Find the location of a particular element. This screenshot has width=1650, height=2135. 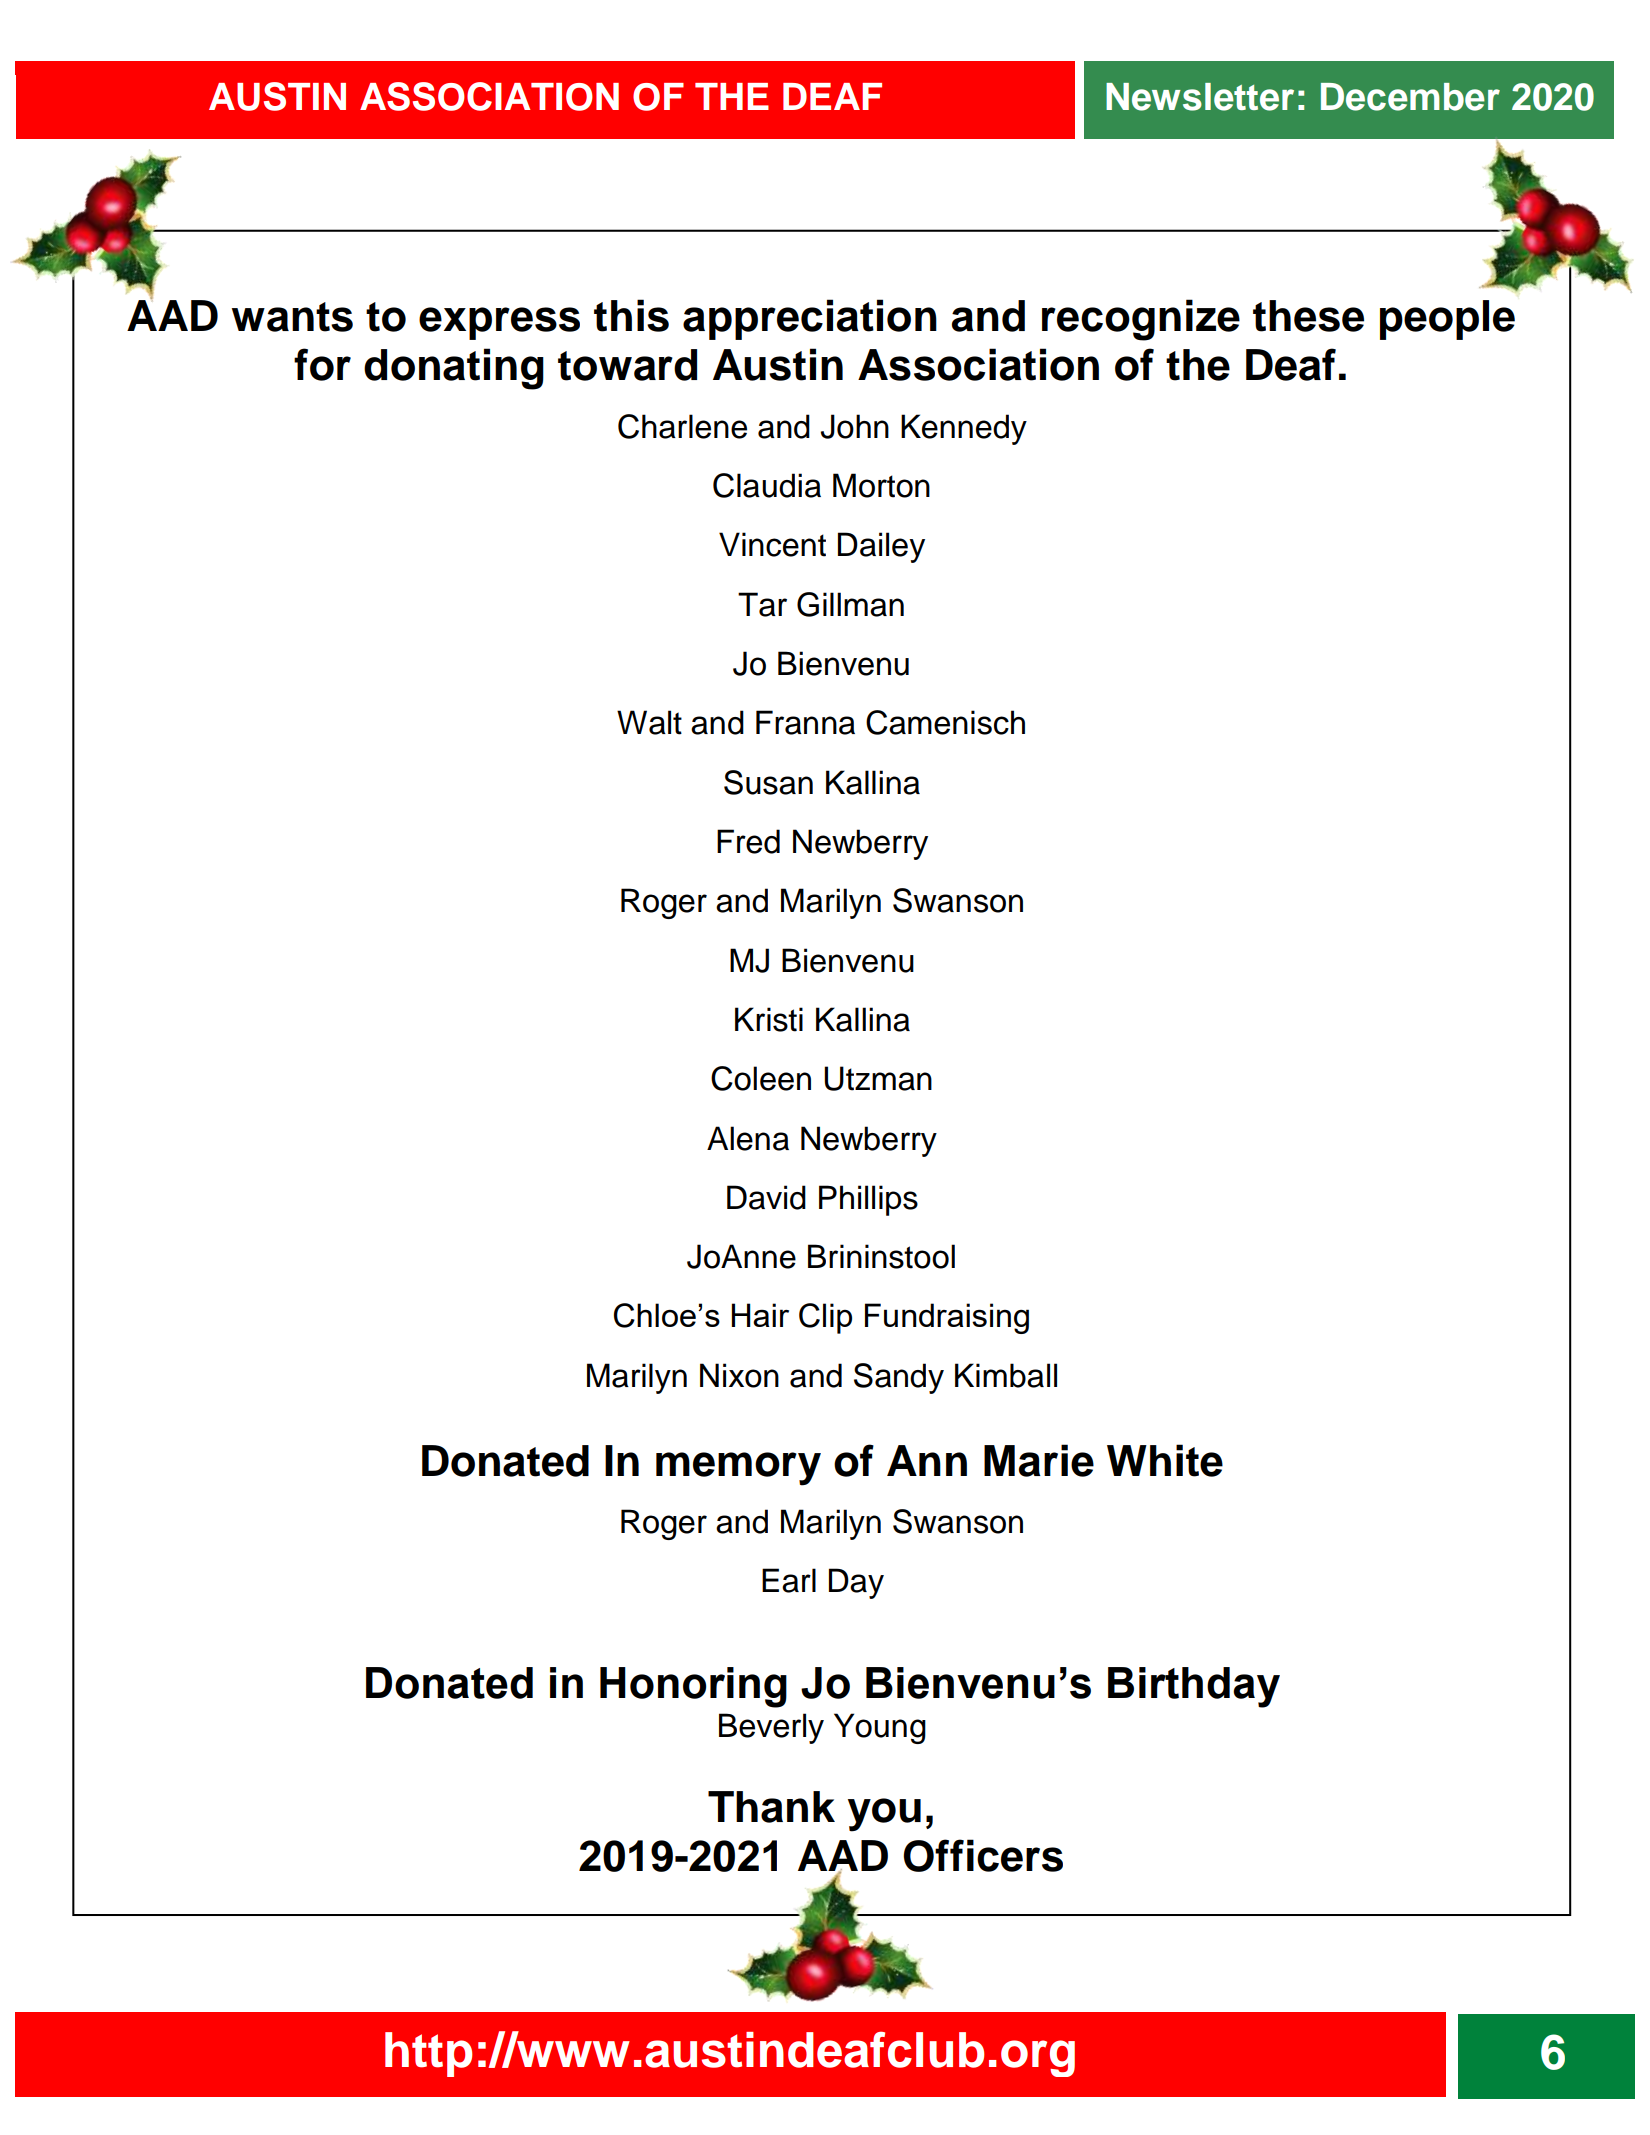

appreciation is located at coordinates (810, 319).
